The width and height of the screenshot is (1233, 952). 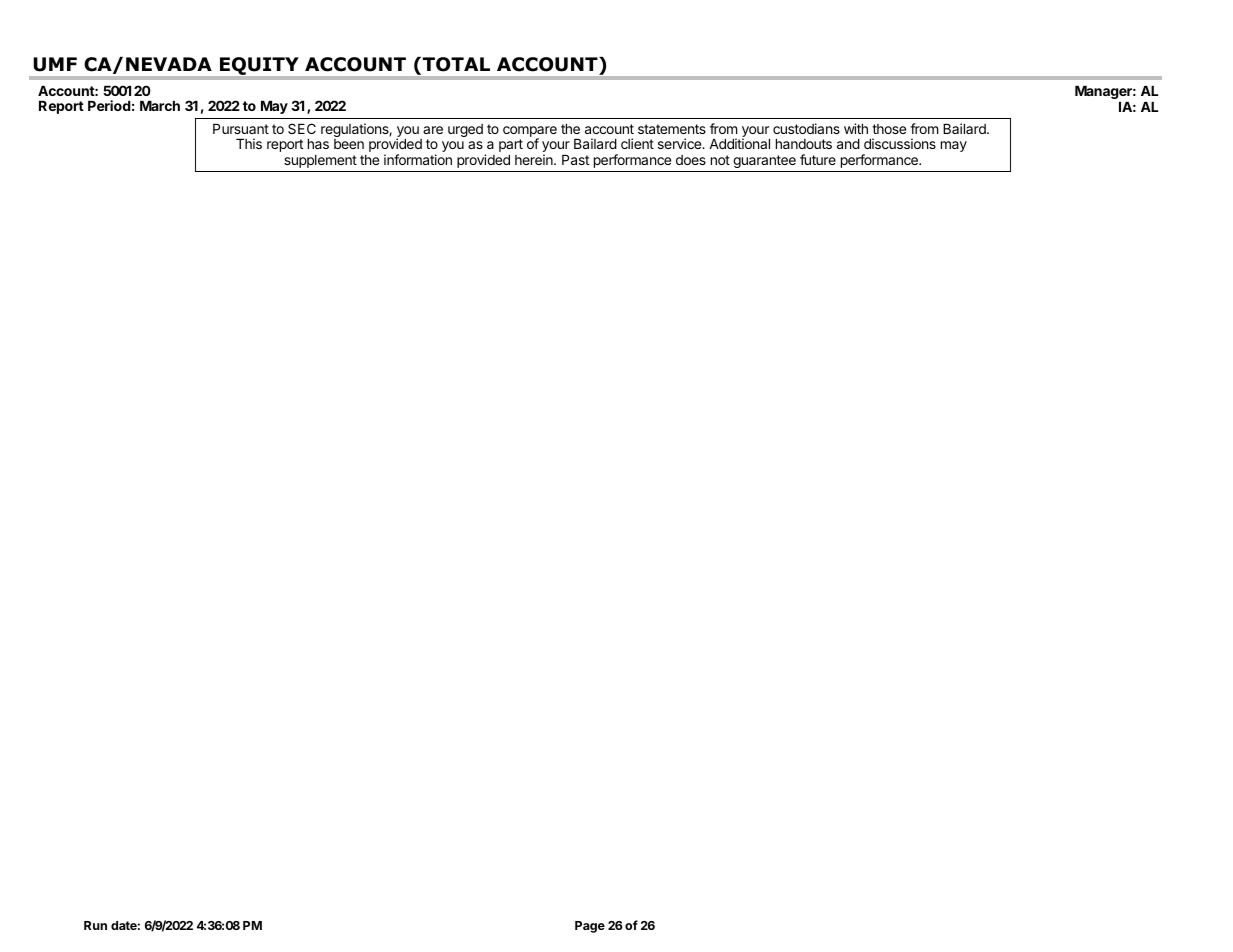 I want to click on herein, so click(x=535, y=159).
